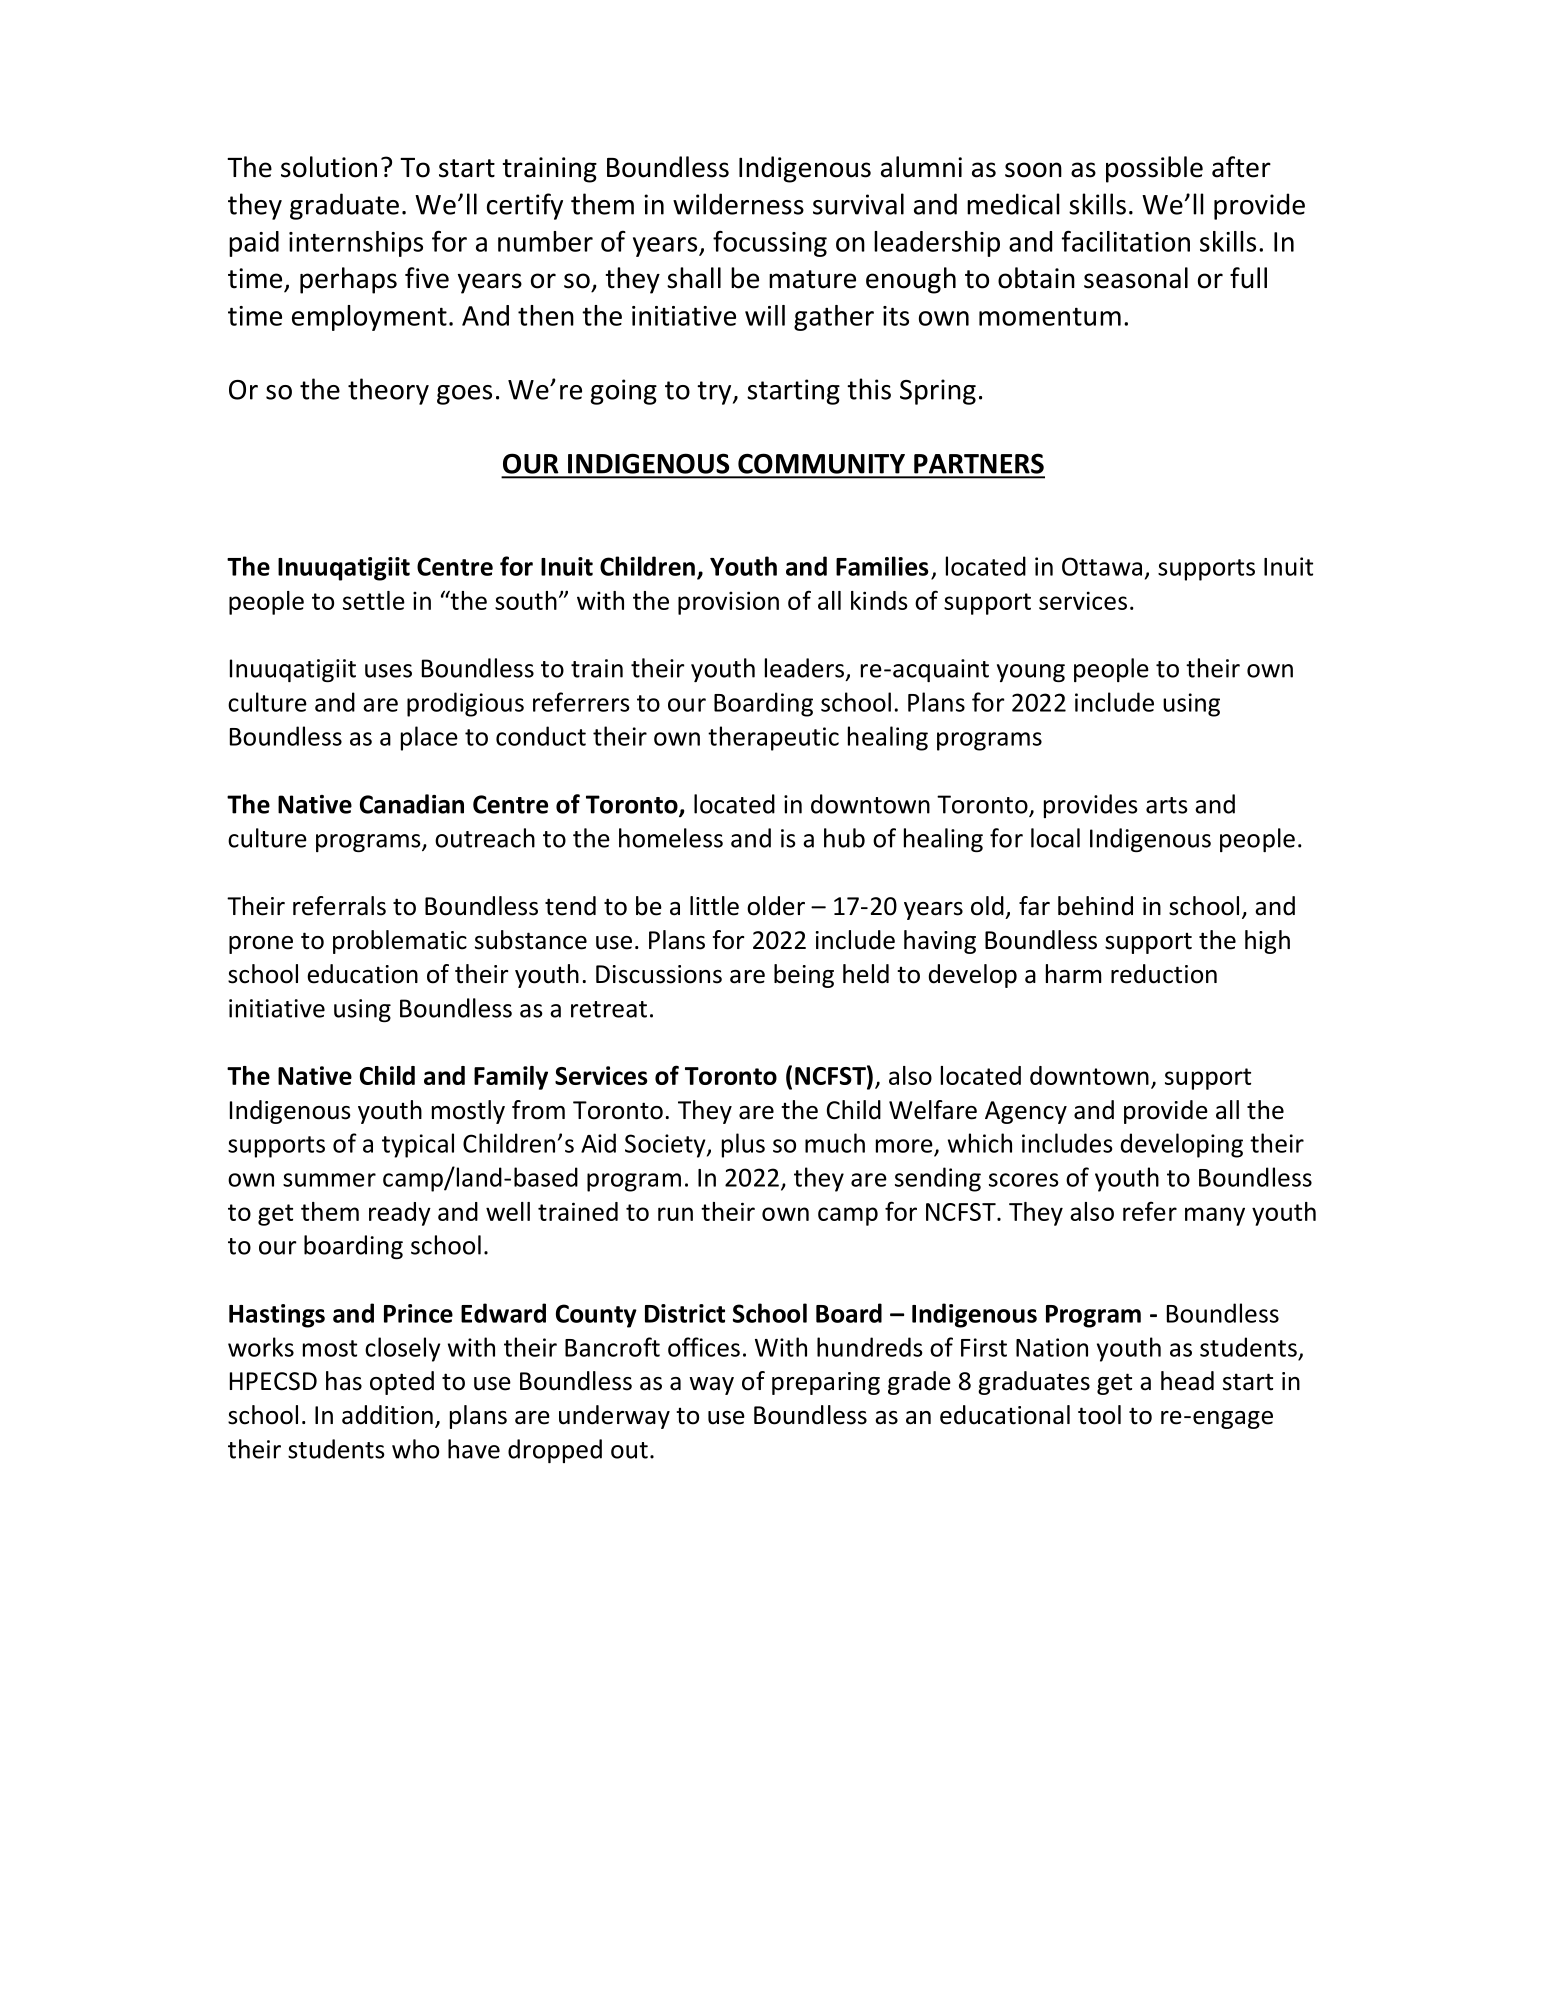 Image resolution: width=1546 pixels, height=2001 pixels. What do you see at coordinates (387, 1415) in the image?
I see `addition` at bounding box center [387, 1415].
